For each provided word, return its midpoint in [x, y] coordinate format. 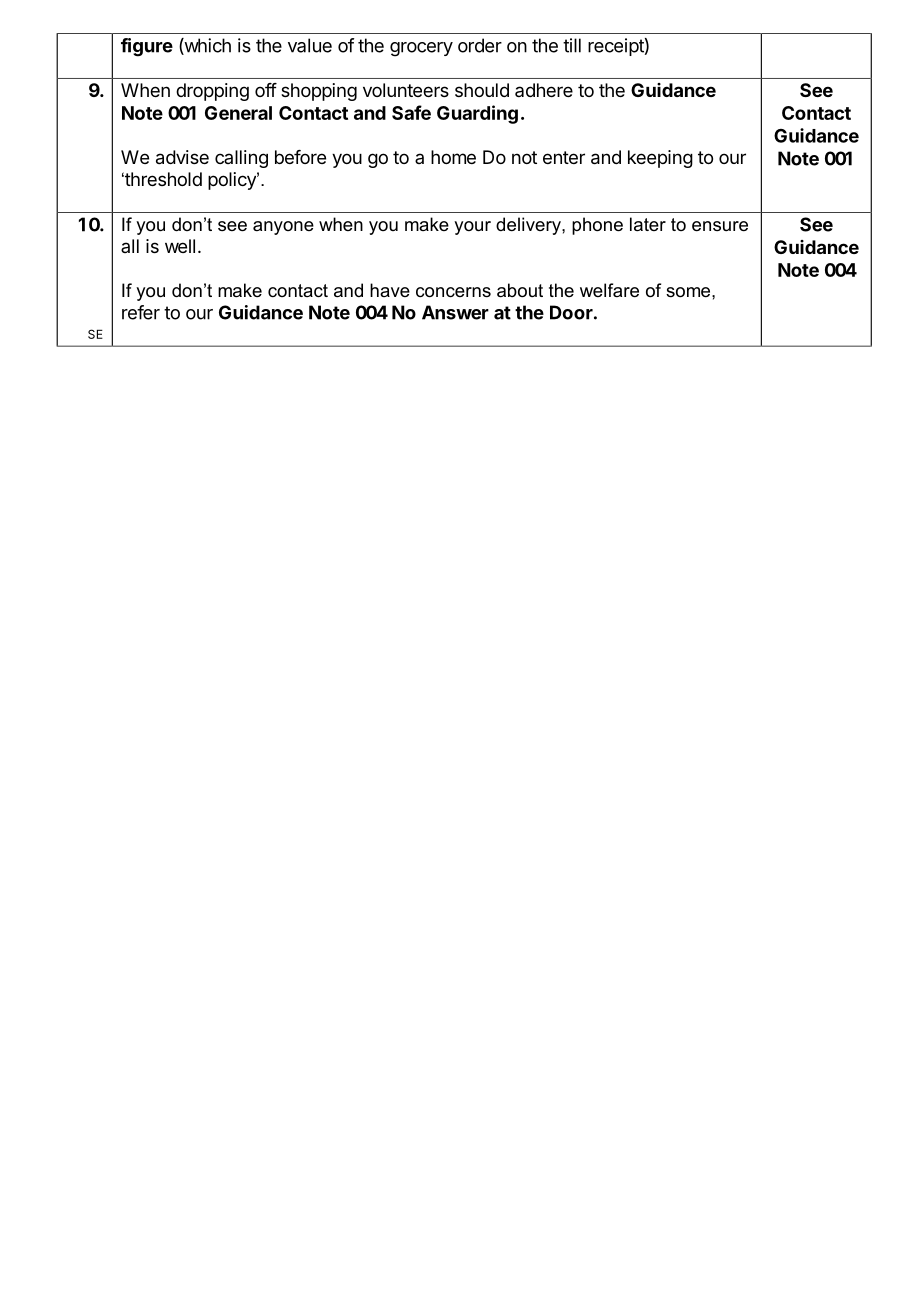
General [238, 113]
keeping [660, 159]
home [453, 157]
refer [141, 312]
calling [241, 159]
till [572, 45]
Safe [411, 112]
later [648, 224]
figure [147, 47]
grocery [421, 49]
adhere [544, 90]
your [472, 228]
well [180, 246]
